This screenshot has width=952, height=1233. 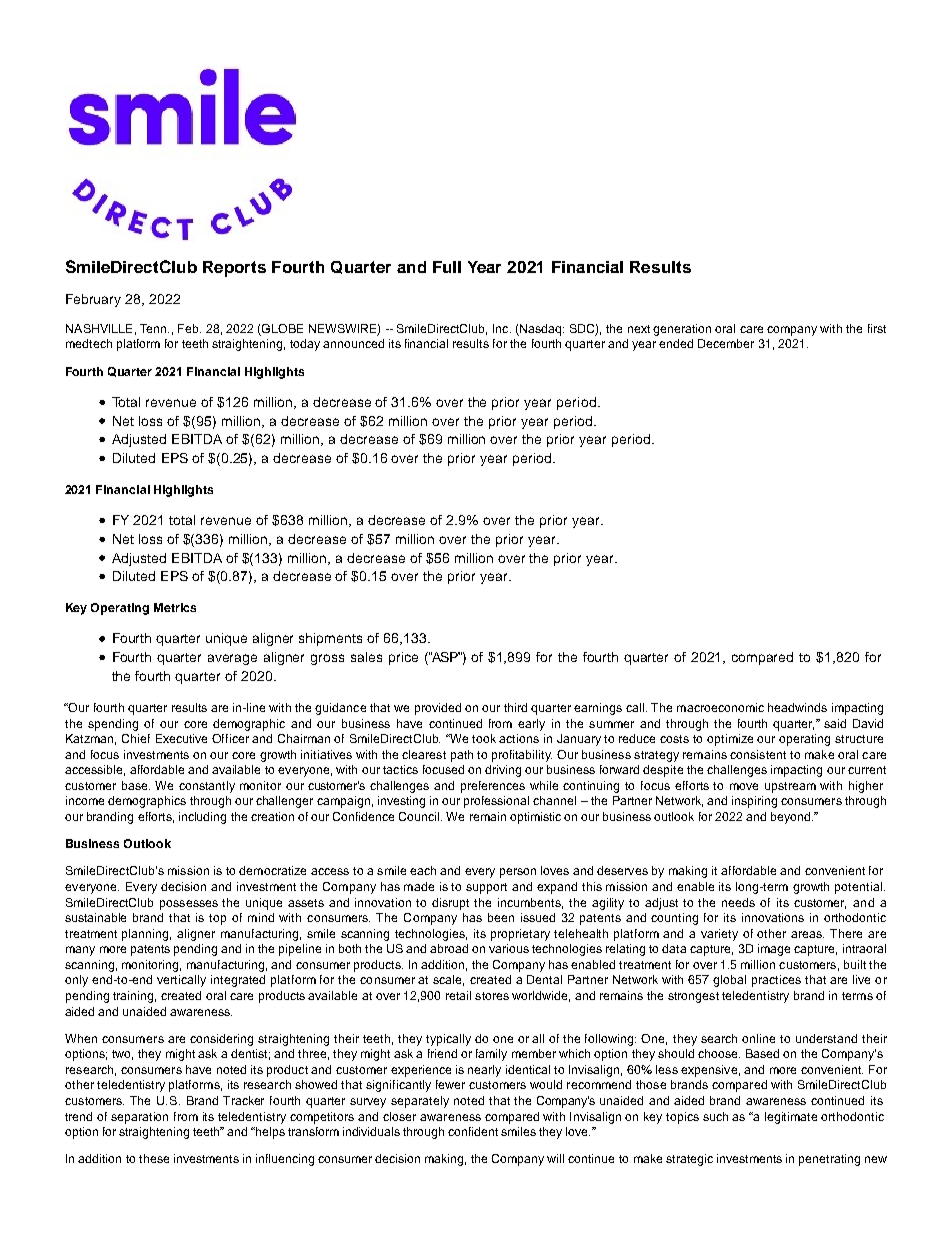 I want to click on Nasdaq, so click(x=541, y=330).
